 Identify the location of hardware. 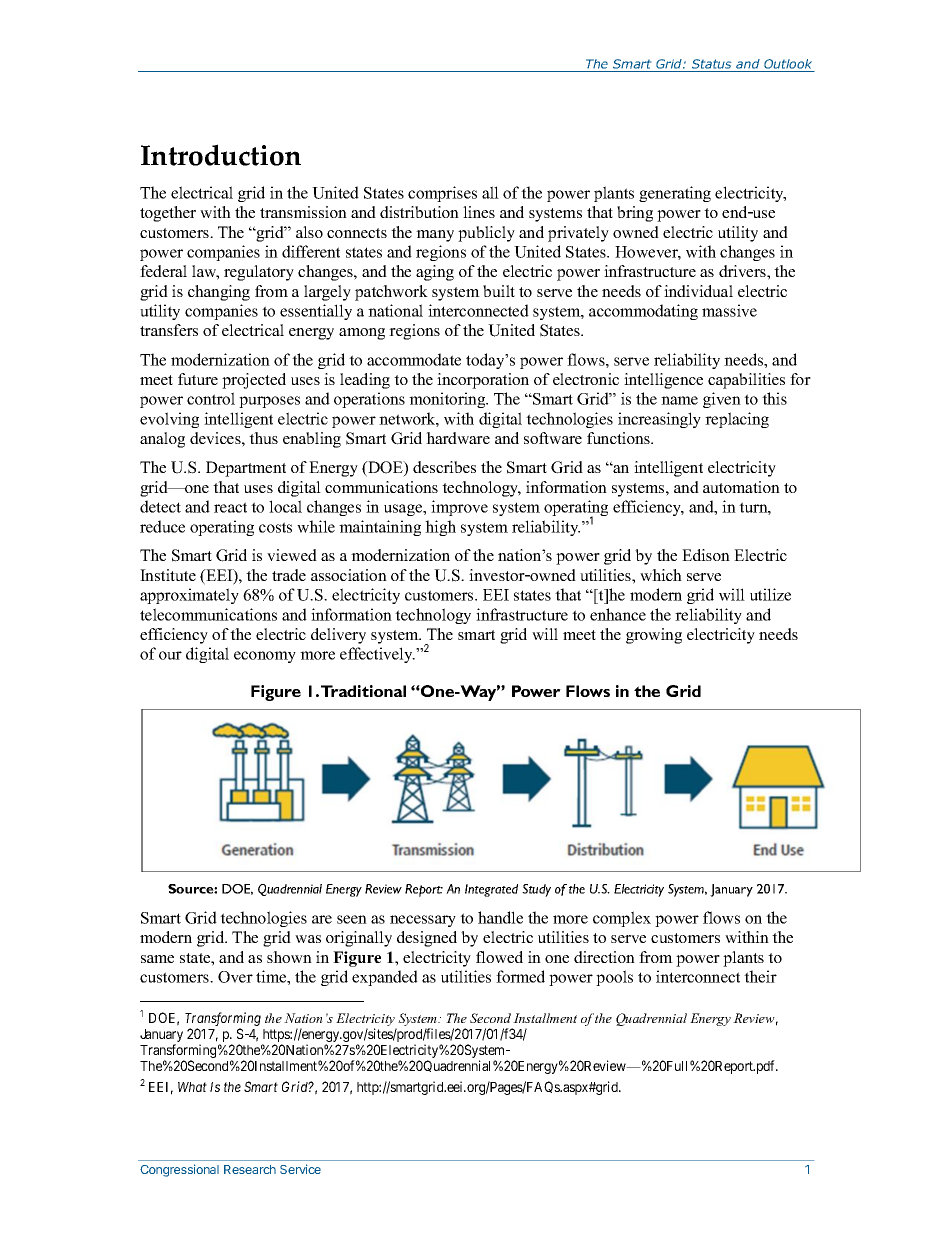
(458, 438).
